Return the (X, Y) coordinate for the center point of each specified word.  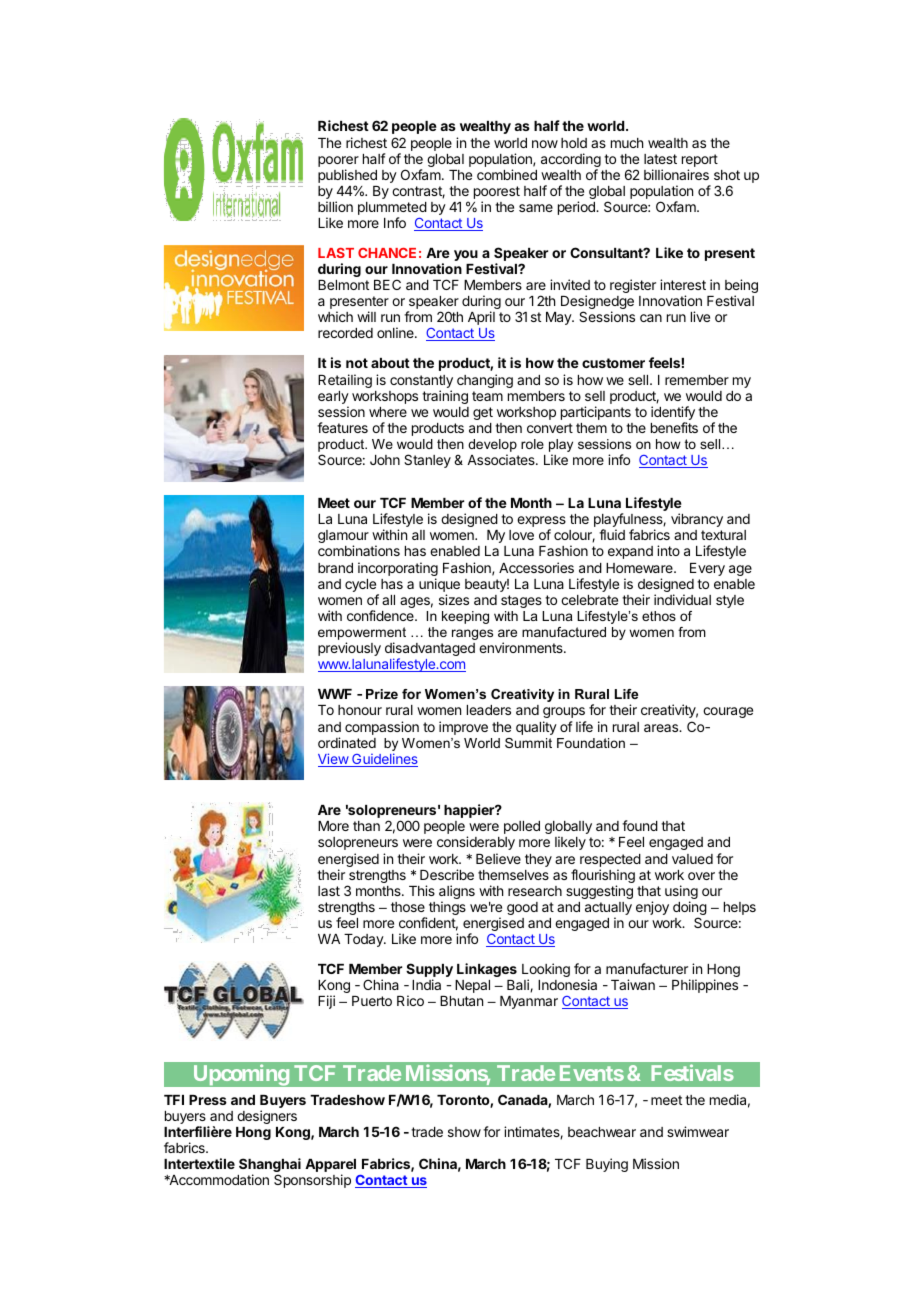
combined (507, 174)
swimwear (698, 1131)
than (366, 826)
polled (522, 827)
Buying (607, 1165)
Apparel (330, 1167)
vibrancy (697, 520)
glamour (343, 538)
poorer (338, 161)
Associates (502, 459)
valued (692, 859)
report (700, 160)
